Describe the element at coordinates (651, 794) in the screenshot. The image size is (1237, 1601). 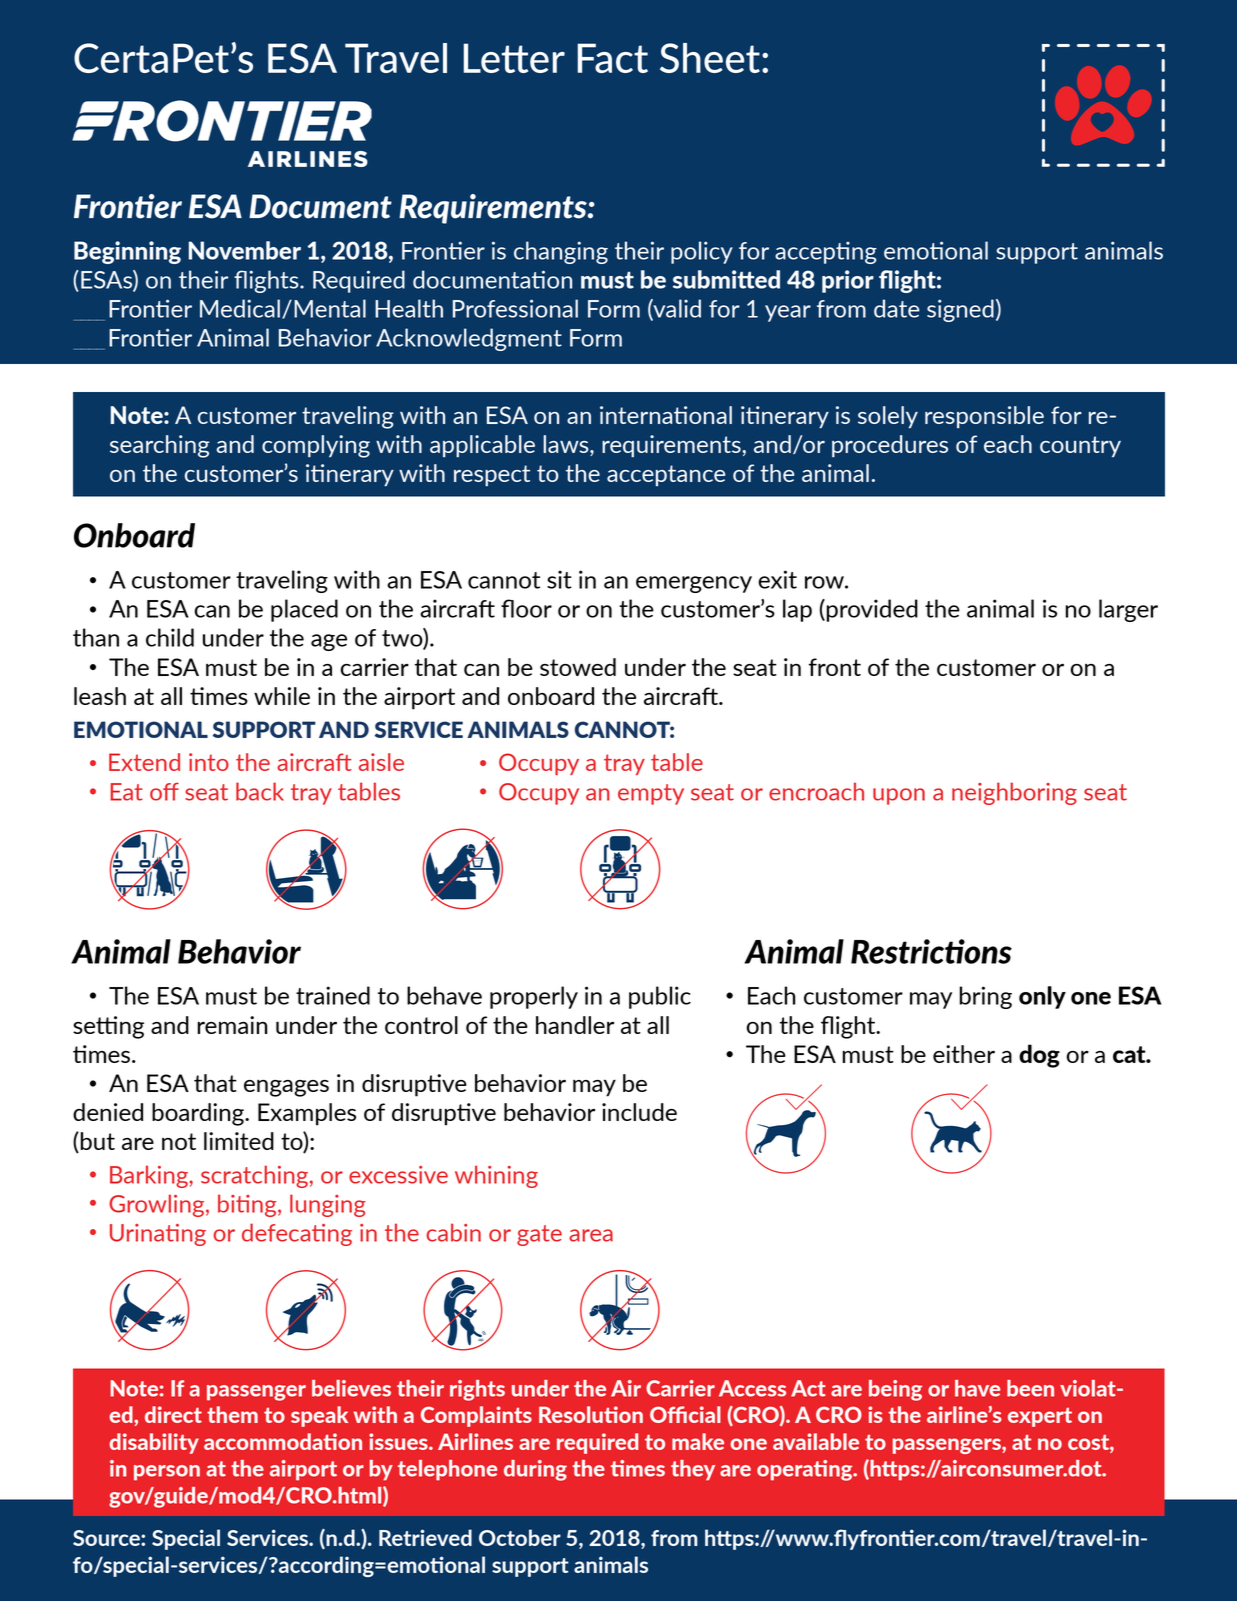
I see `empty` at that location.
